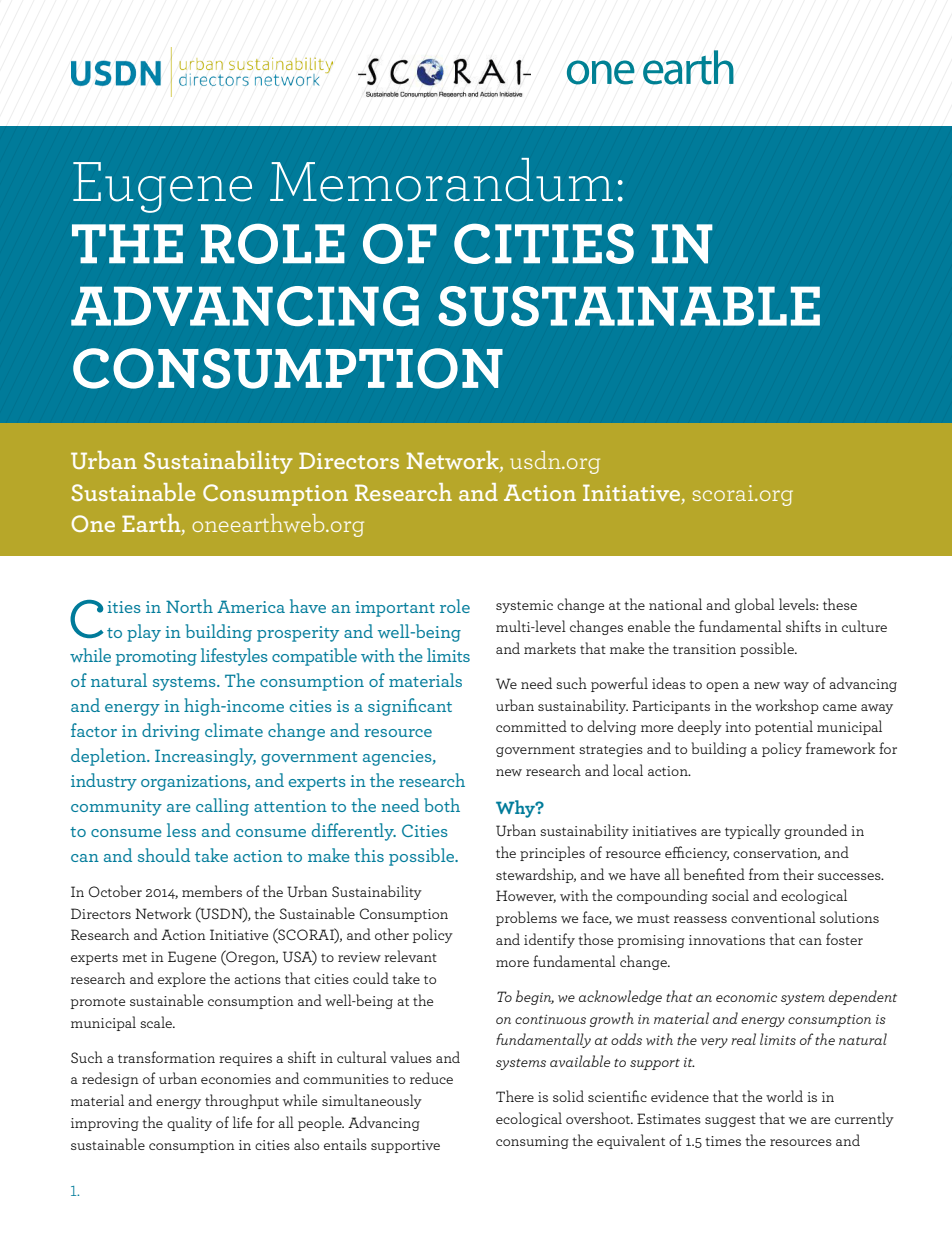 Image resolution: width=952 pixels, height=1233 pixels. Describe the element at coordinates (840, 604) in the image. I see `these` at that location.
